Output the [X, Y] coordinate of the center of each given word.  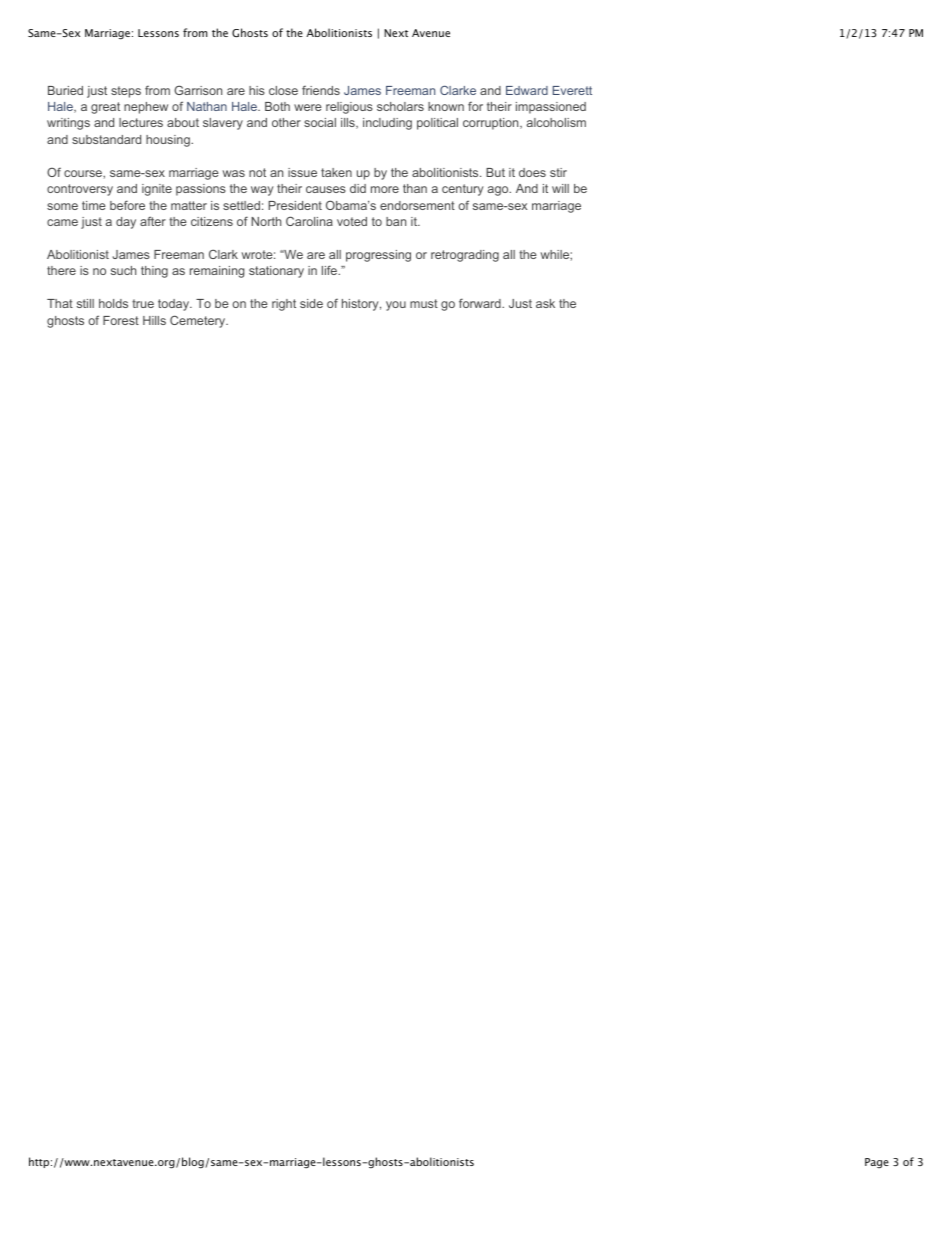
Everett [572, 90]
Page [877, 1163]
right [284, 305]
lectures [141, 122]
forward [481, 303]
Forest [121, 320]
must [424, 303]
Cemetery [199, 321]
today [175, 305]
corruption [492, 124]
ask [545, 303]
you [396, 306]
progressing [378, 256]
